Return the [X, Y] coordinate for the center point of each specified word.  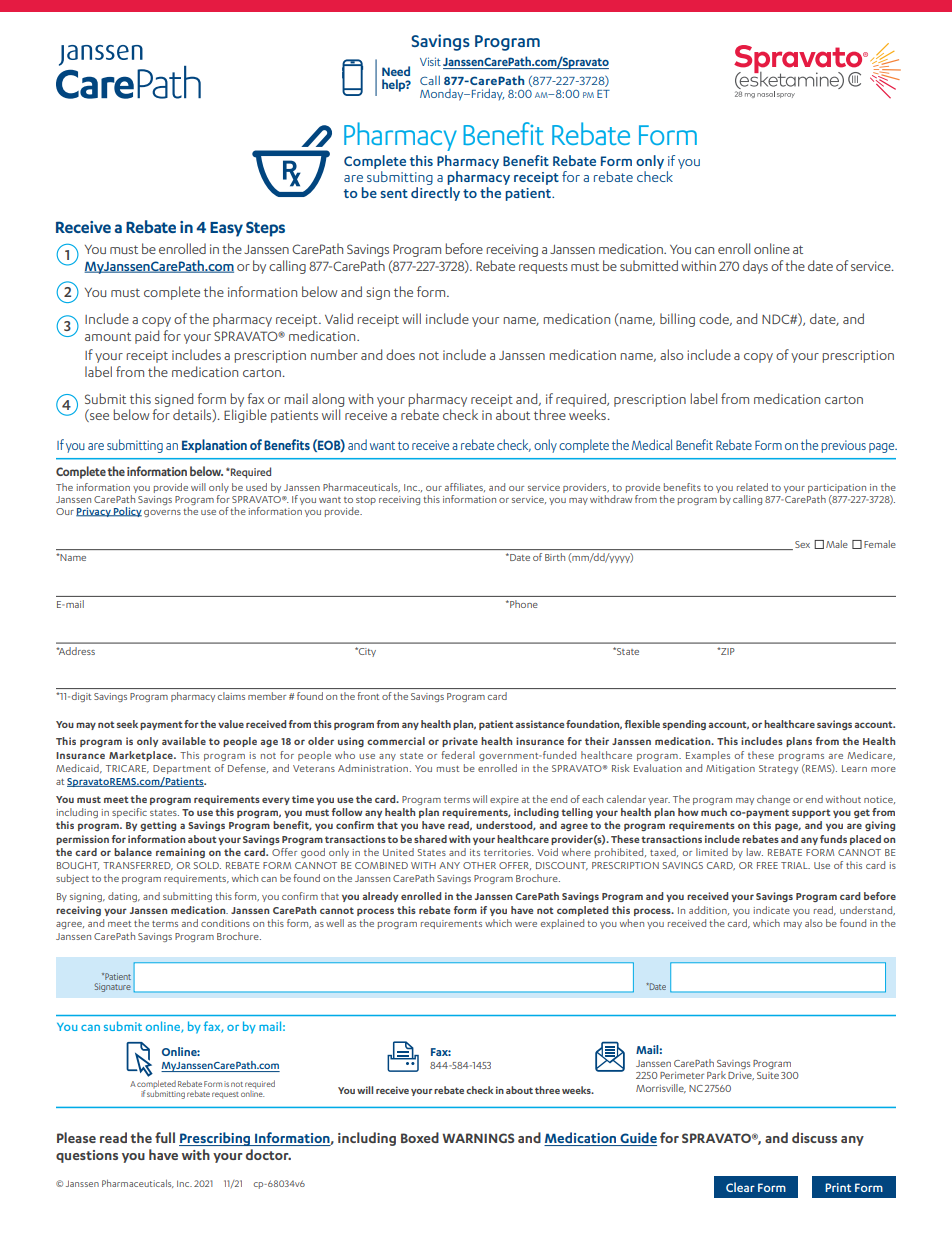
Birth [555, 557]
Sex [802, 544]
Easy [226, 229]
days [755, 267]
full [165, 1137]
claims [231, 696]
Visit [430, 61]
